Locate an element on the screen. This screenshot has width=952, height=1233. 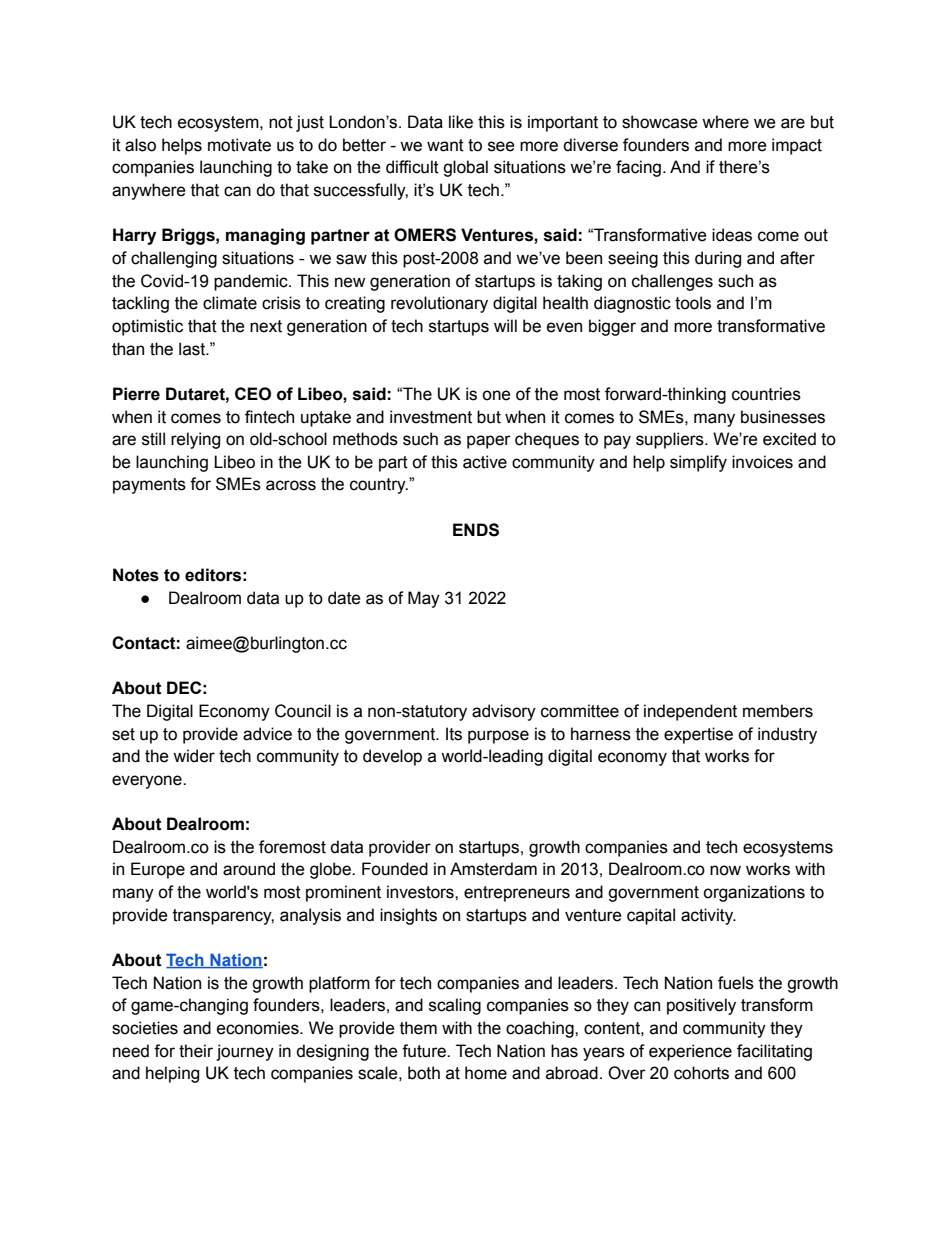
experience is located at coordinates (690, 1052).
